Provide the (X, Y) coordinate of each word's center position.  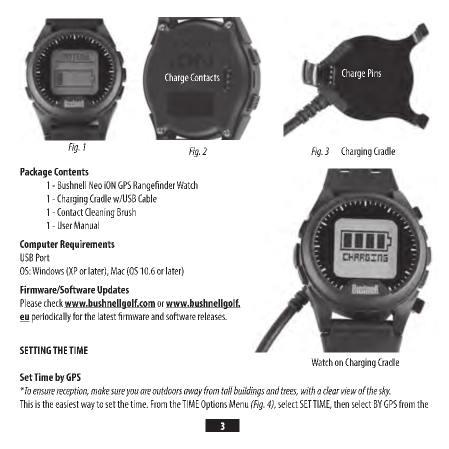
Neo (95, 185)
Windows (48, 271)
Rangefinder (154, 186)
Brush (126, 212)
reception (72, 392)
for (78, 316)
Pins (374, 73)
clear (331, 390)
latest (107, 316)
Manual (86, 225)
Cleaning (100, 213)
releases (212, 316)
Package (36, 172)
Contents (71, 172)
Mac (118, 271)
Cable (147, 198)
